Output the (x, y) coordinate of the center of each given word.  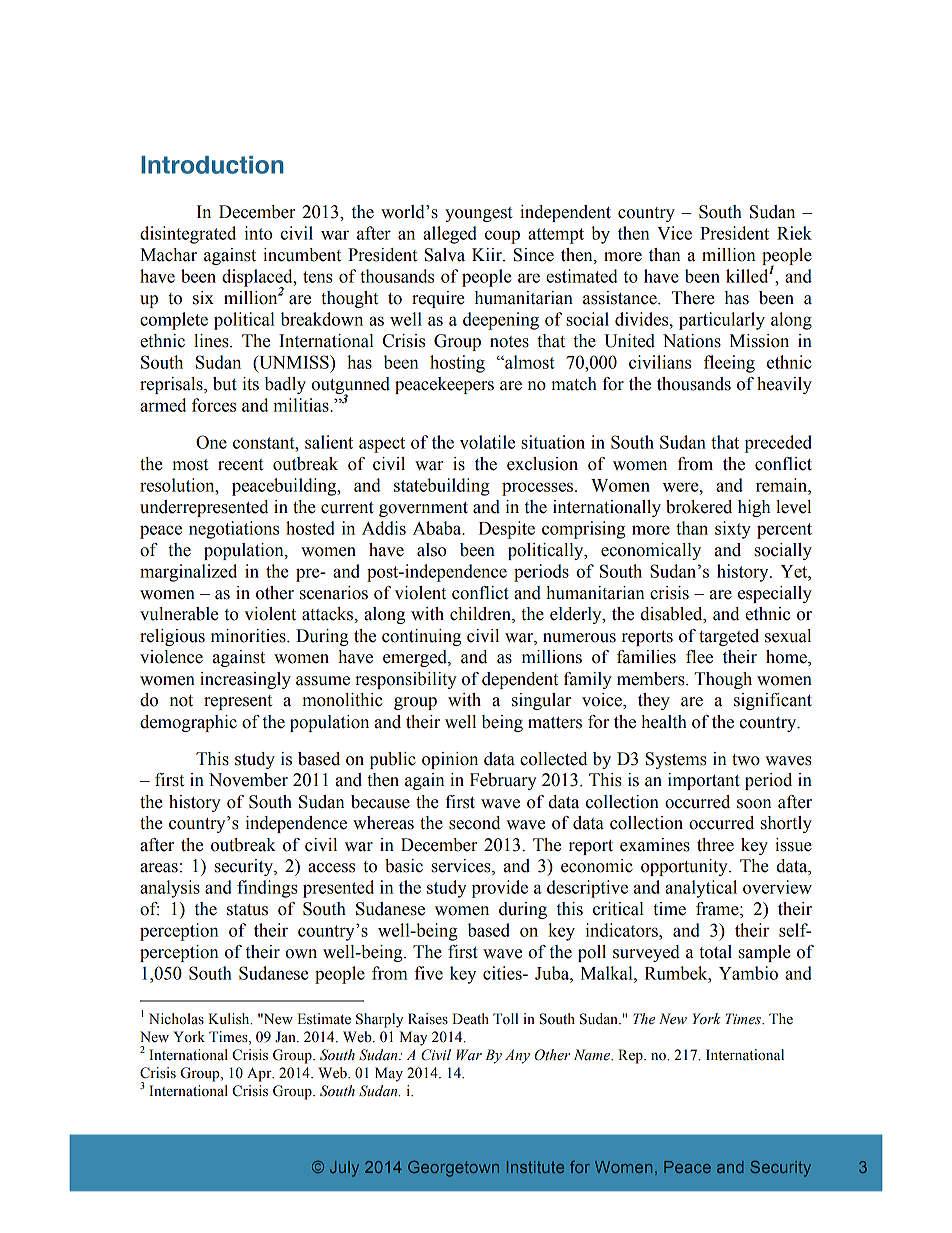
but (225, 384)
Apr (260, 1074)
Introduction (212, 165)
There (693, 298)
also (431, 550)
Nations (692, 341)
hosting (457, 364)
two (746, 760)
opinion (450, 760)
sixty (733, 530)
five (429, 973)
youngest (478, 214)
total (715, 952)
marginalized (188, 573)
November (248, 780)
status (247, 910)
